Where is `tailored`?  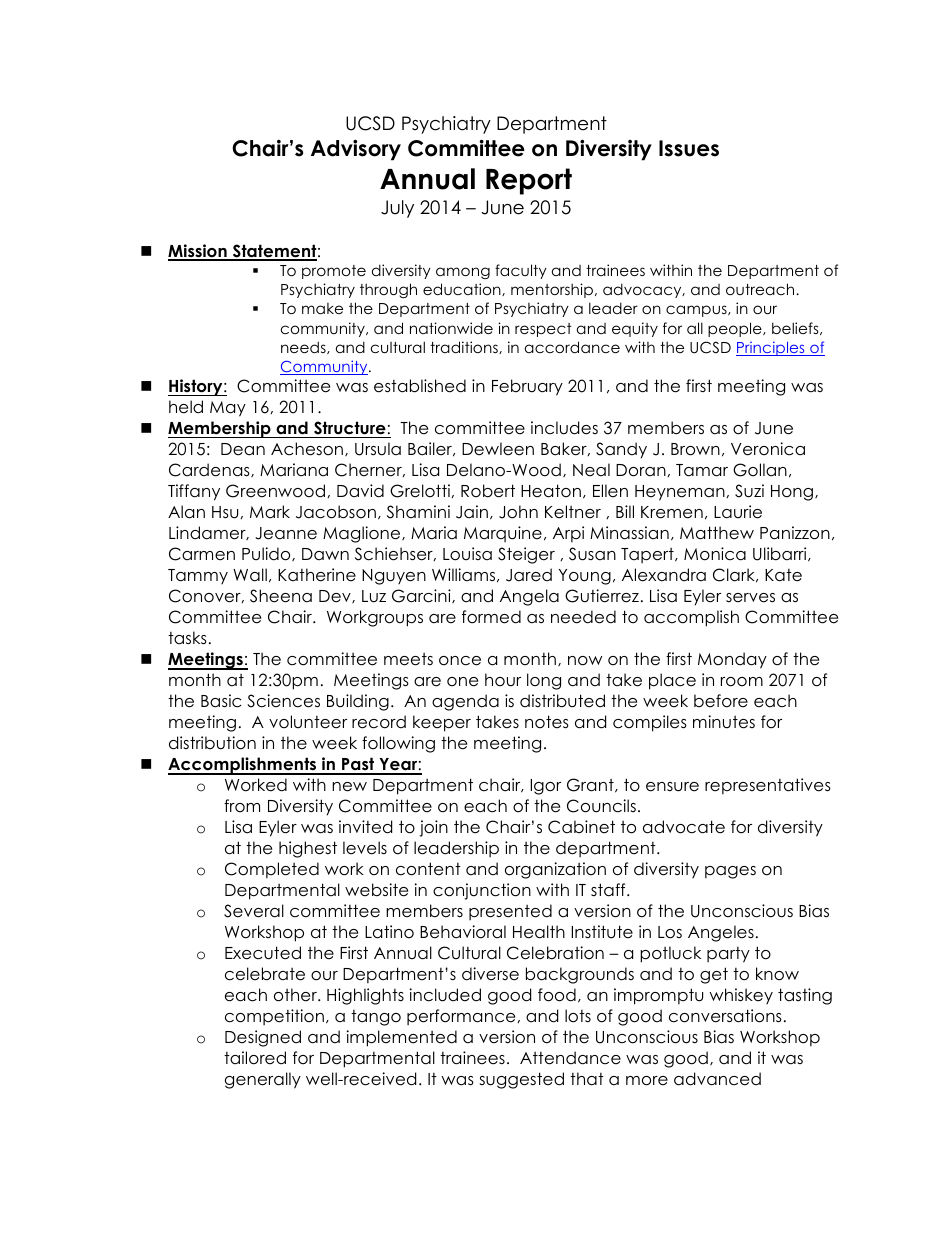
tailored is located at coordinates (255, 1058).
